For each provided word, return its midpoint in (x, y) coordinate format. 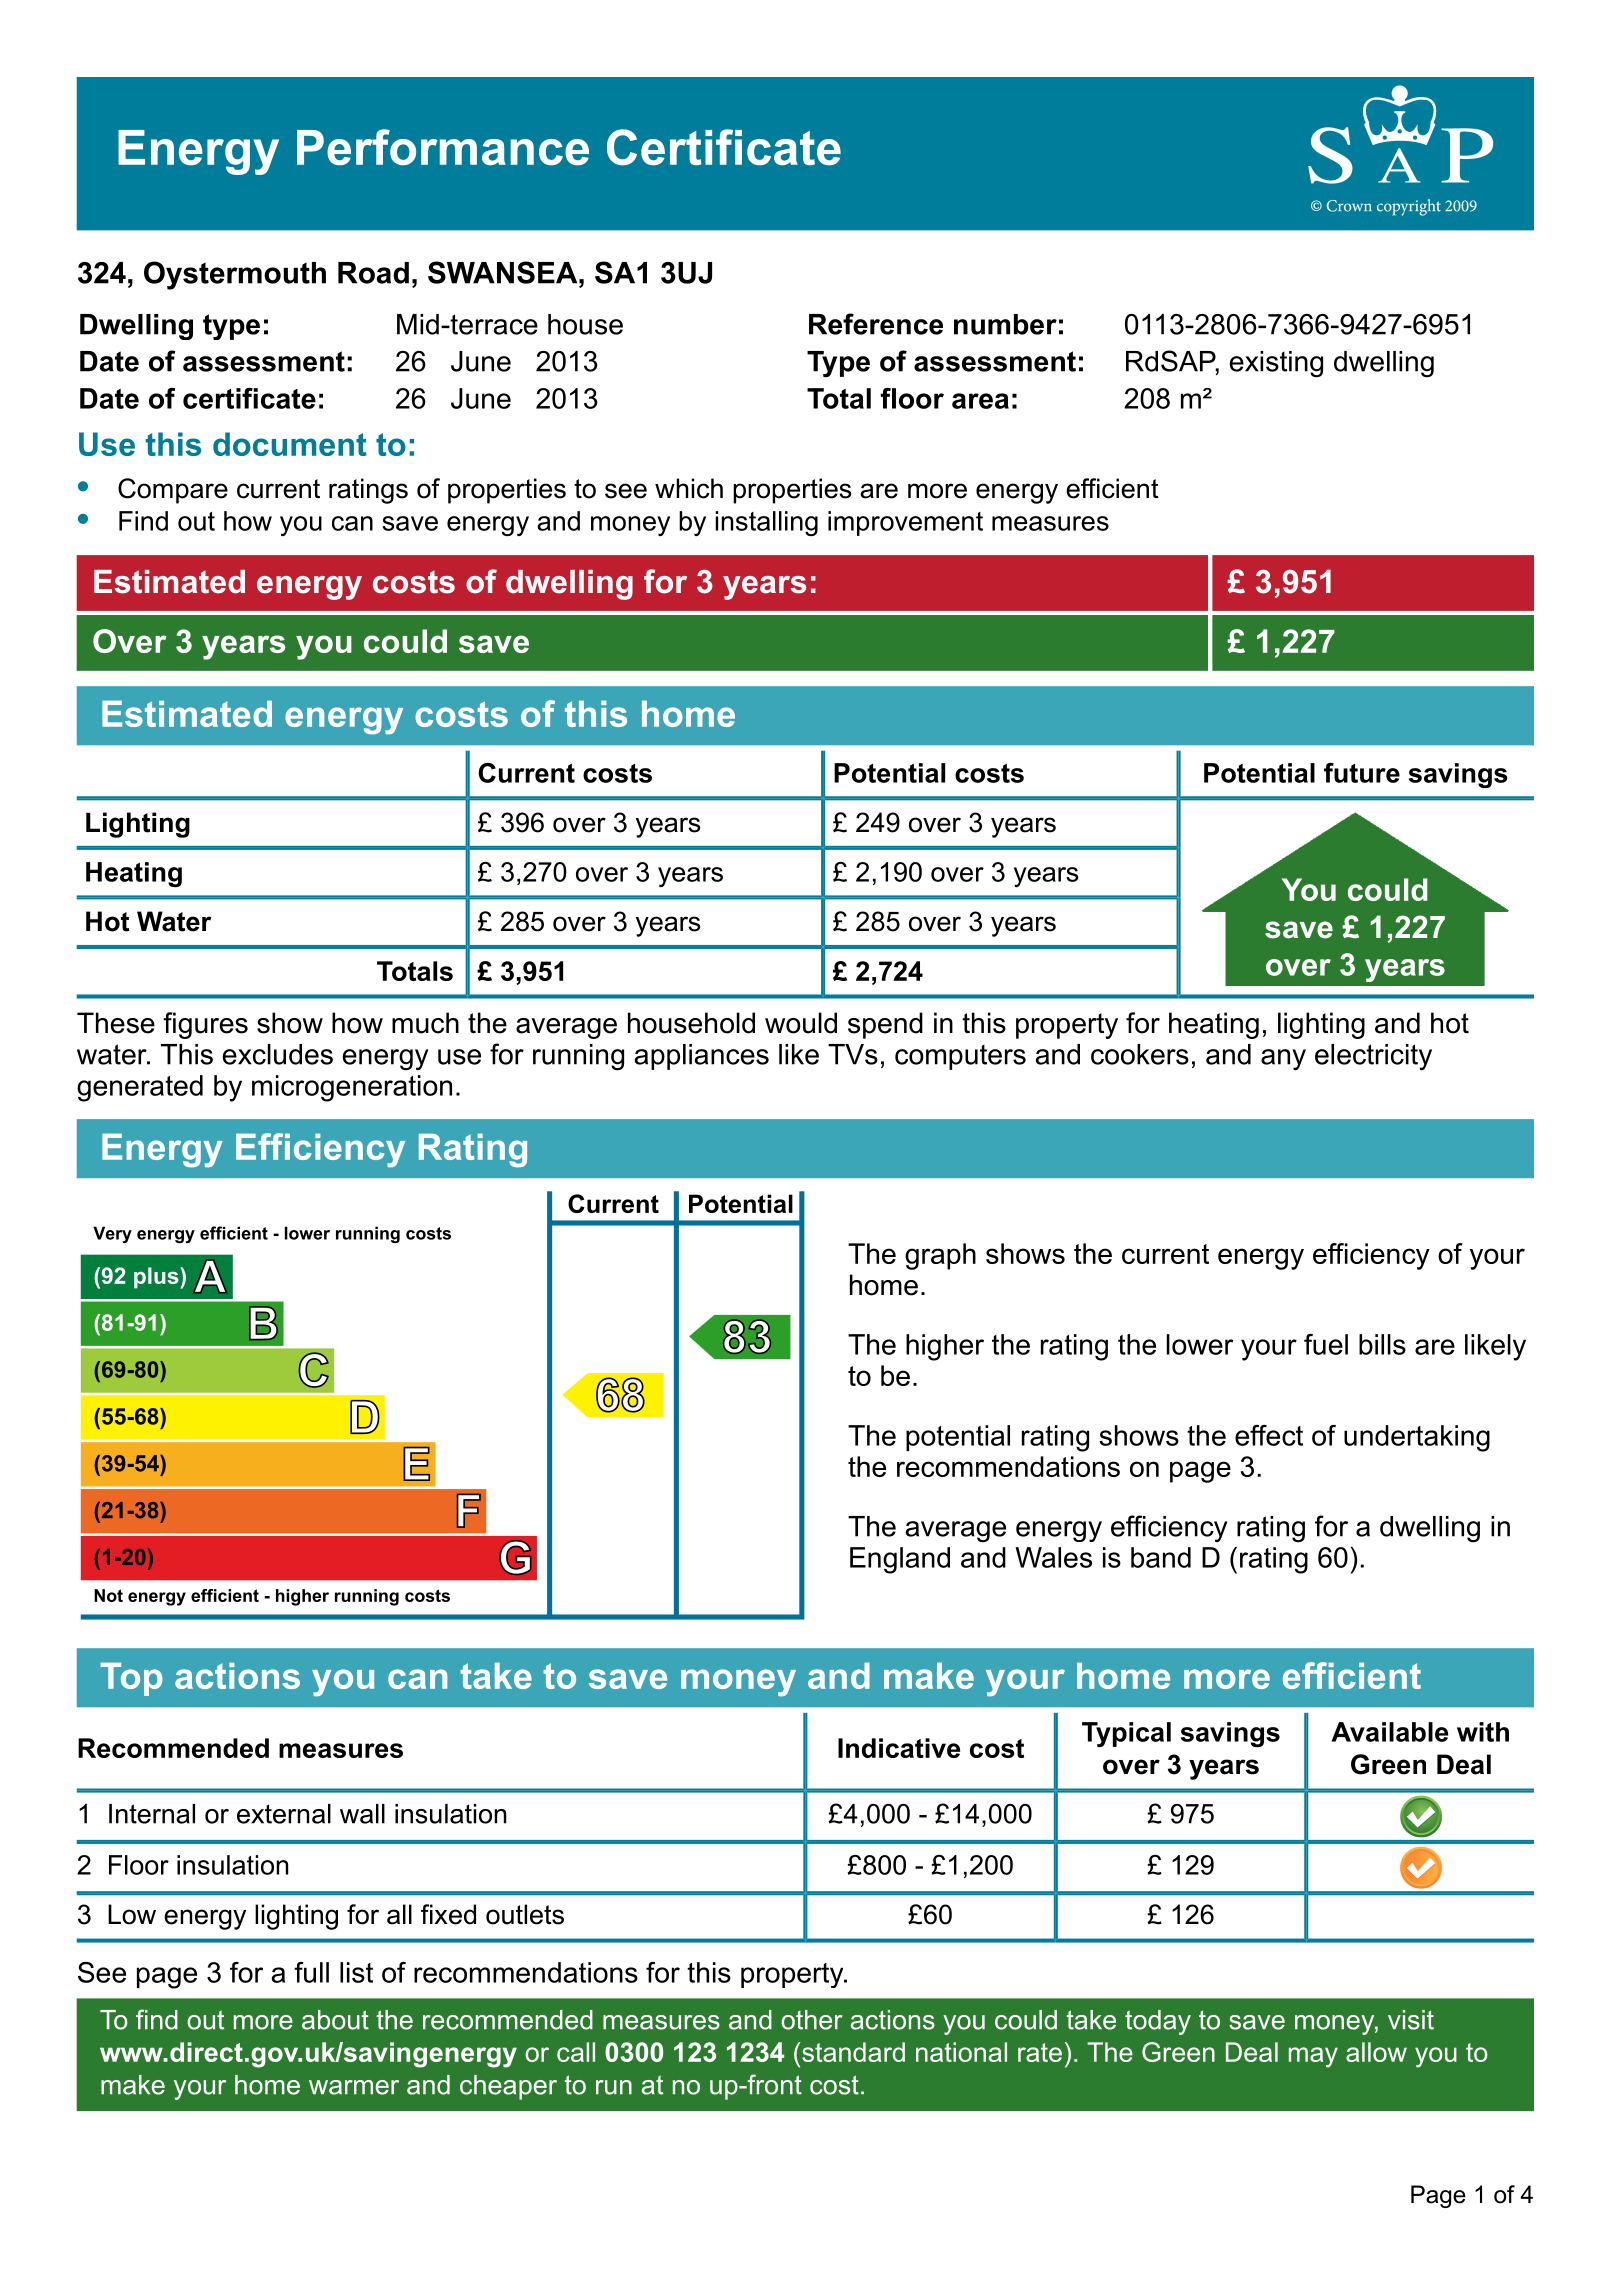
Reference (876, 324)
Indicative (899, 1748)
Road (373, 273)
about (335, 2020)
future (1362, 773)
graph (940, 1256)
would (801, 1023)
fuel (1326, 1344)
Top (131, 1679)
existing (1276, 364)
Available (1389, 1732)
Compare (173, 491)
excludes (278, 1054)
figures (205, 1025)
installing (766, 523)
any (1283, 1060)
